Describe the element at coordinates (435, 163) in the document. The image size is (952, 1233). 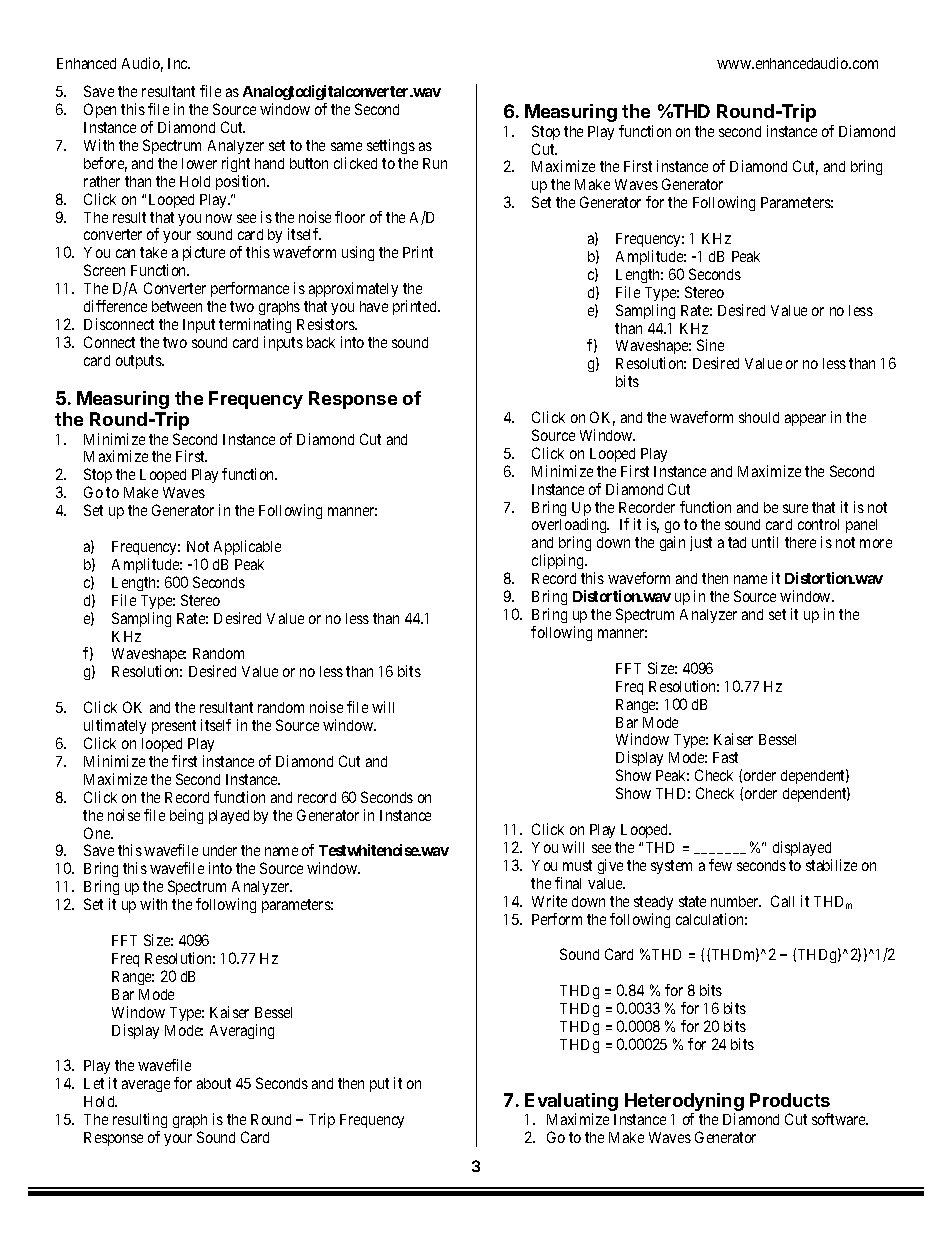
I see `Run` at that location.
